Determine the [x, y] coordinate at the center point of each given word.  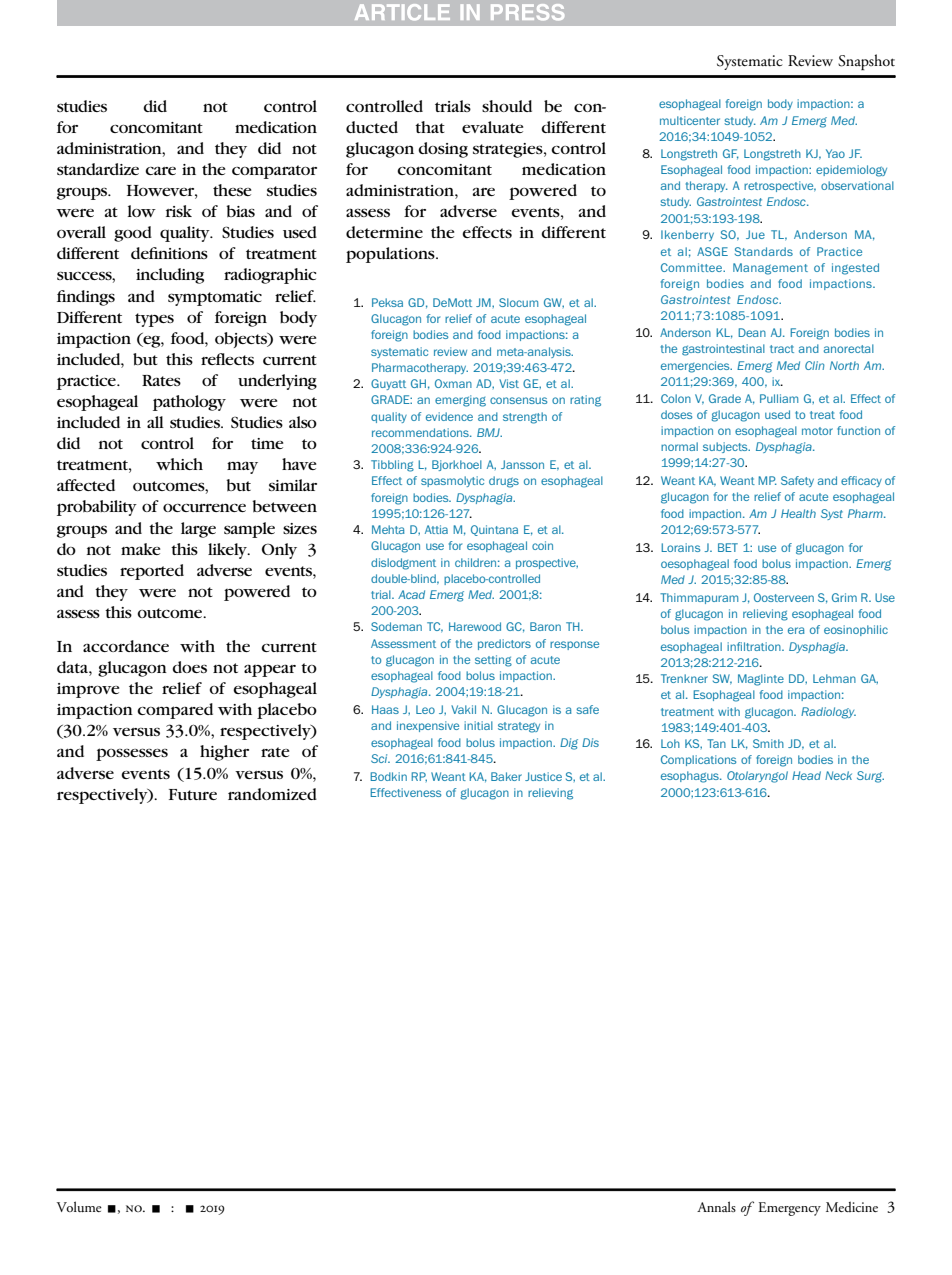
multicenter [690, 120]
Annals [716, 1206]
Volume [79, 1206]
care [160, 171]
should [507, 106]
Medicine [852, 1206]
